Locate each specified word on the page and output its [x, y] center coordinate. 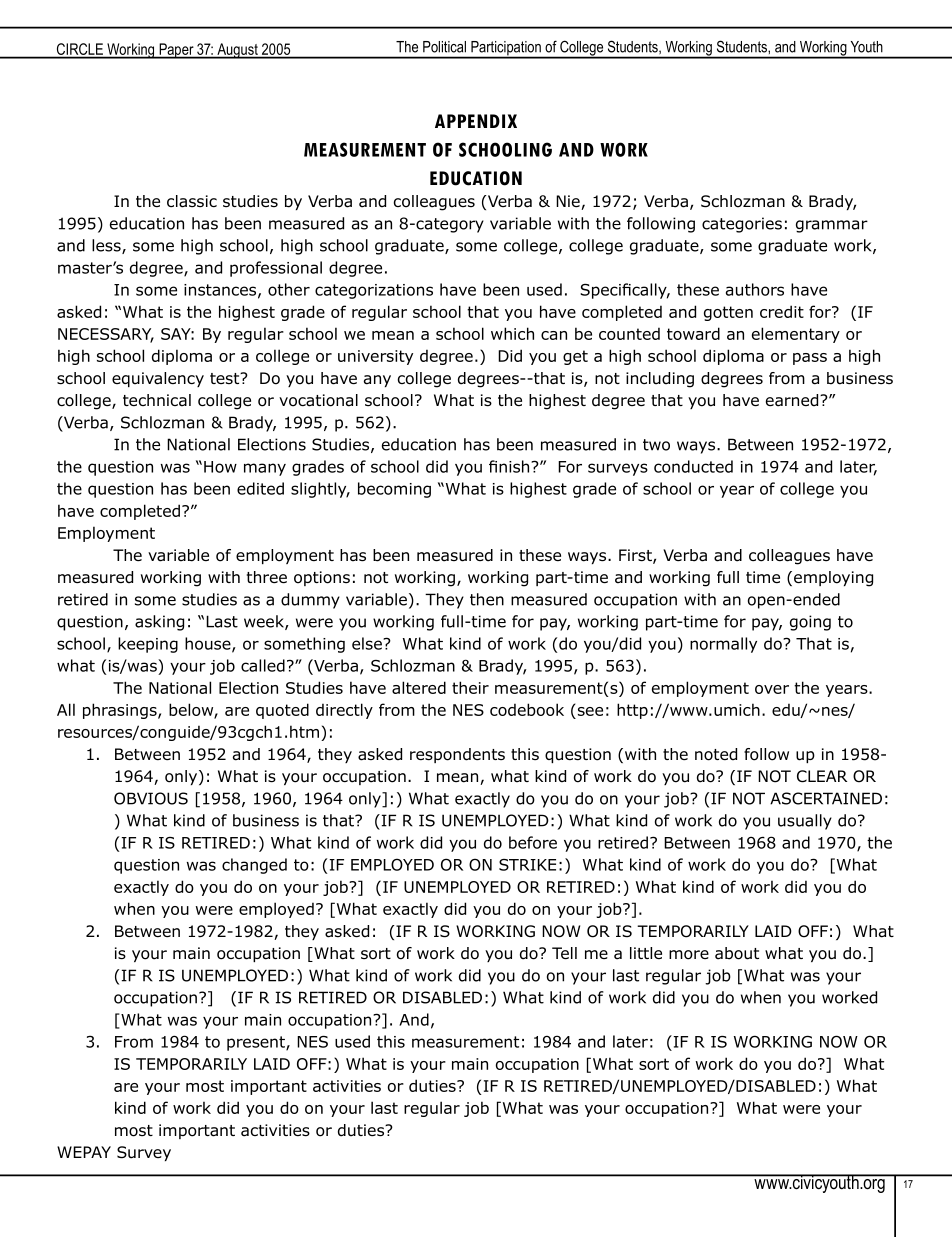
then [487, 599]
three [267, 577]
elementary [796, 335]
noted [716, 754]
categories [742, 225]
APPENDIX [476, 121]
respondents [457, 755]
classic [192, 201]
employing [833, 579]
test [226, 378]
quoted [282, 711]
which [512, 333]
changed [254, 866]
